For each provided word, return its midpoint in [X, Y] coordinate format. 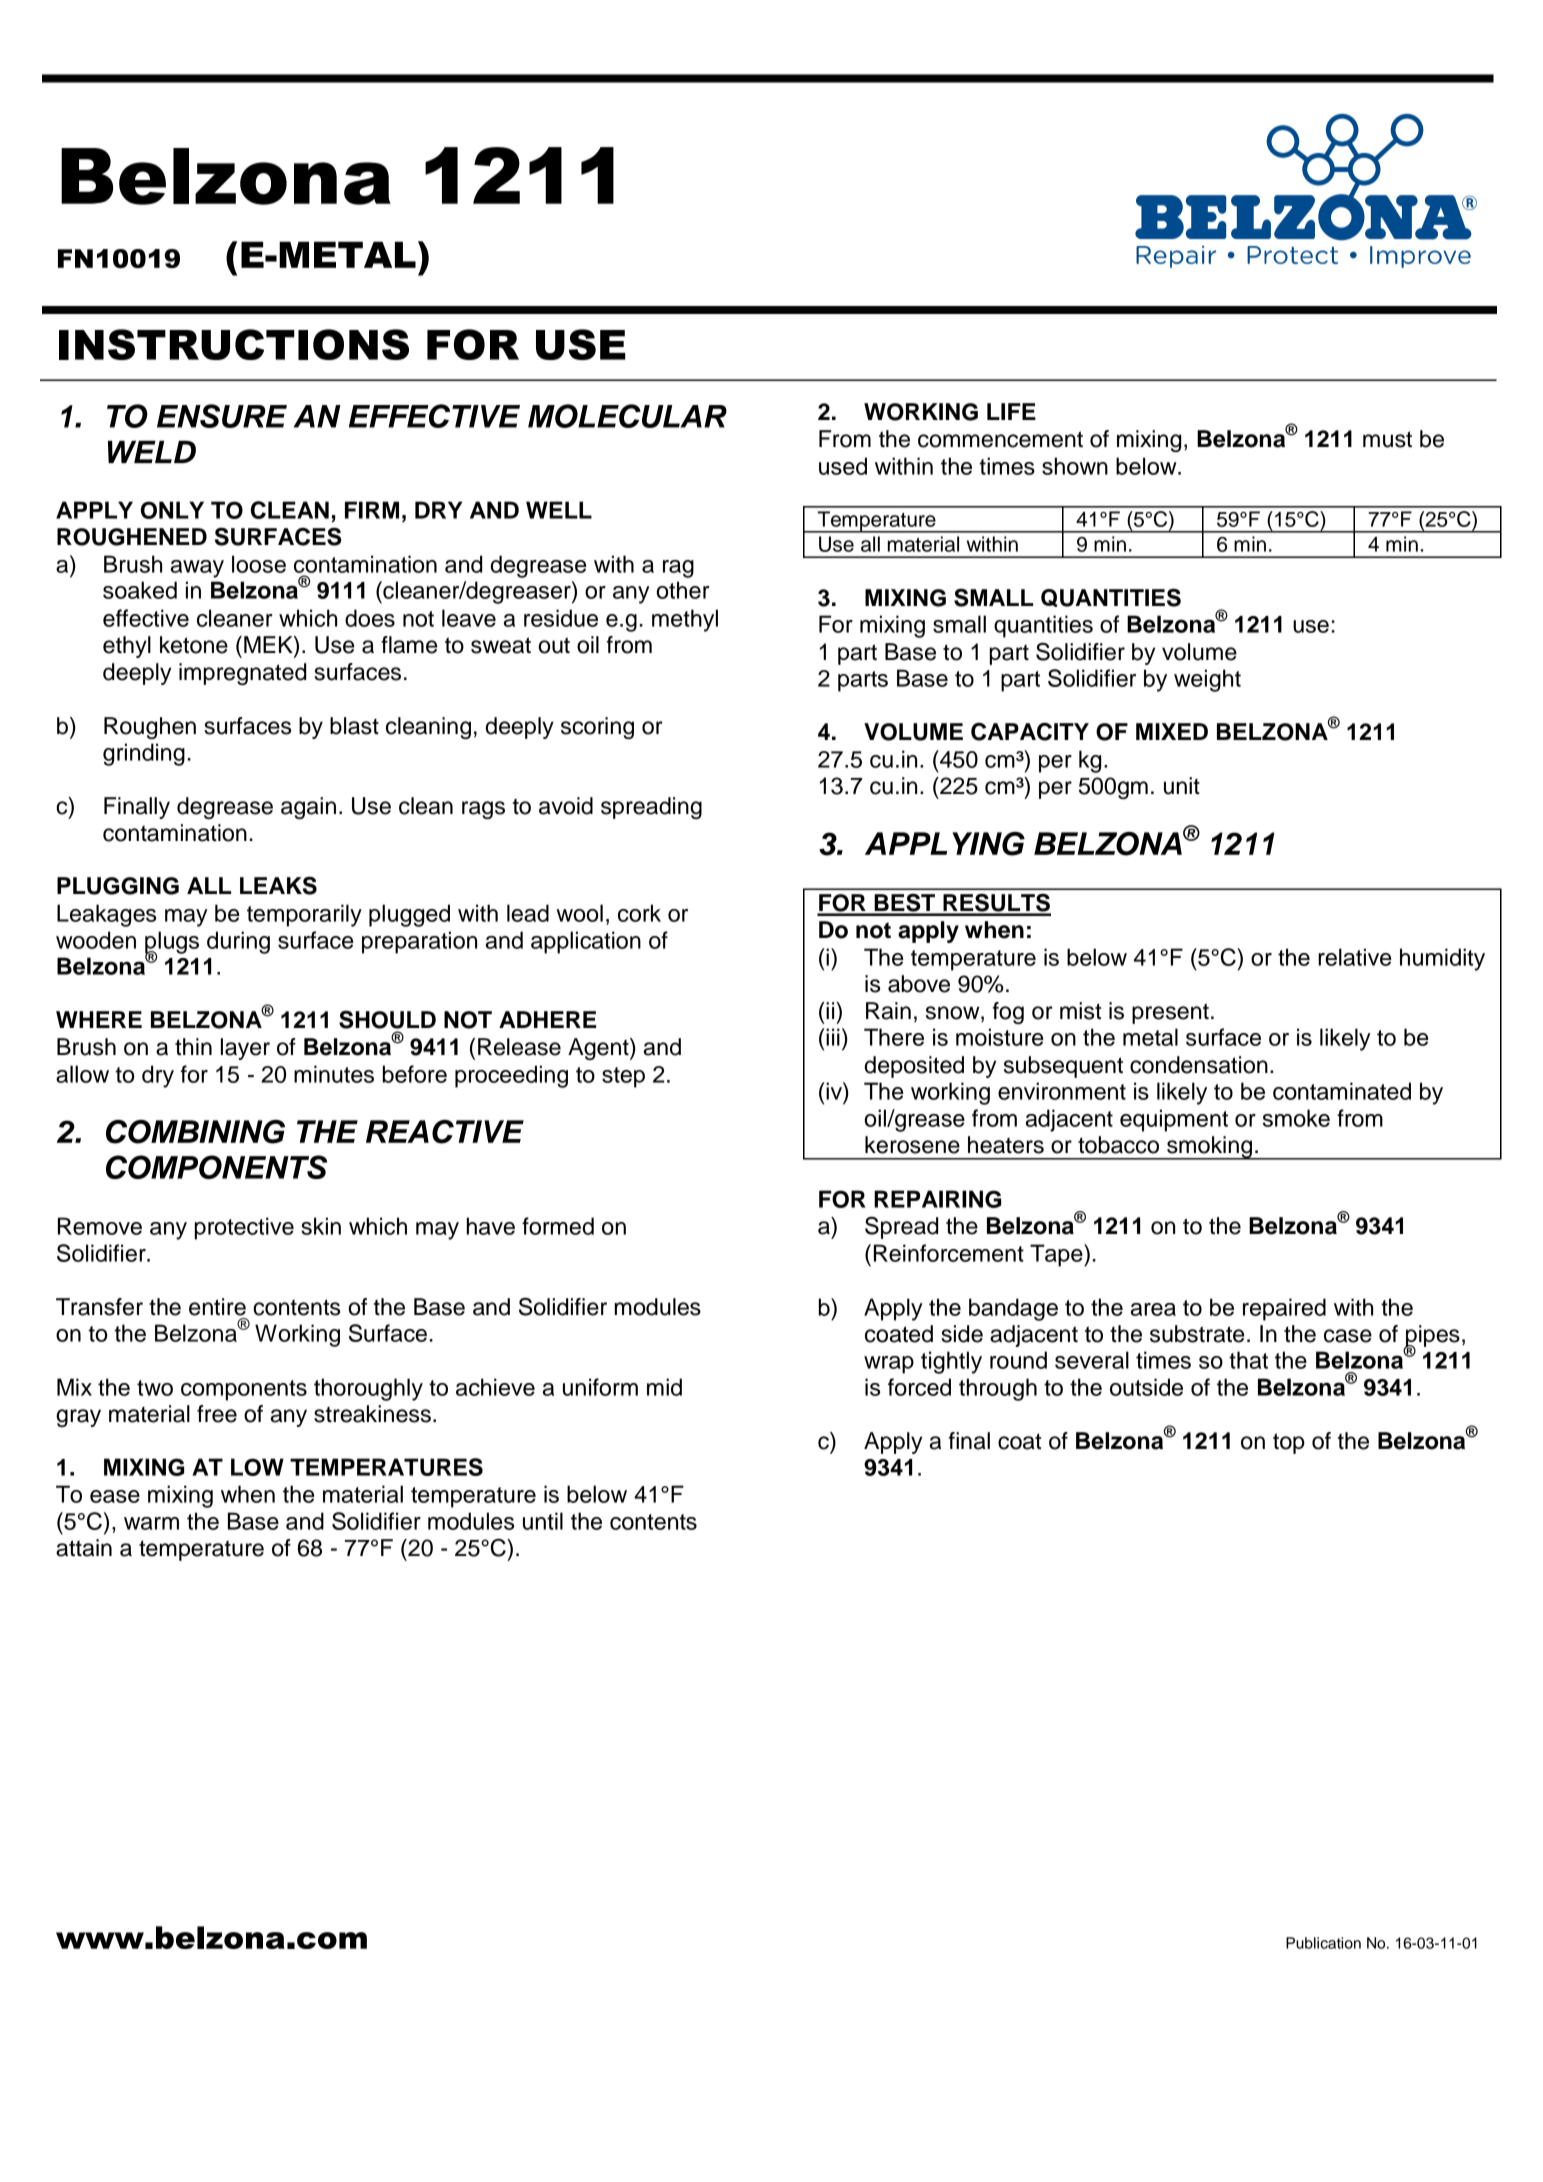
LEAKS [278, 885]
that [1248, 1360]
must [1387, 439]
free [217, 1414]
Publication [1323, 1943]
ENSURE [222, 416]
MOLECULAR [627, 416]
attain [84, 1548]
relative [1355, 957]
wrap [889, 1365]
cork [639, 913]
